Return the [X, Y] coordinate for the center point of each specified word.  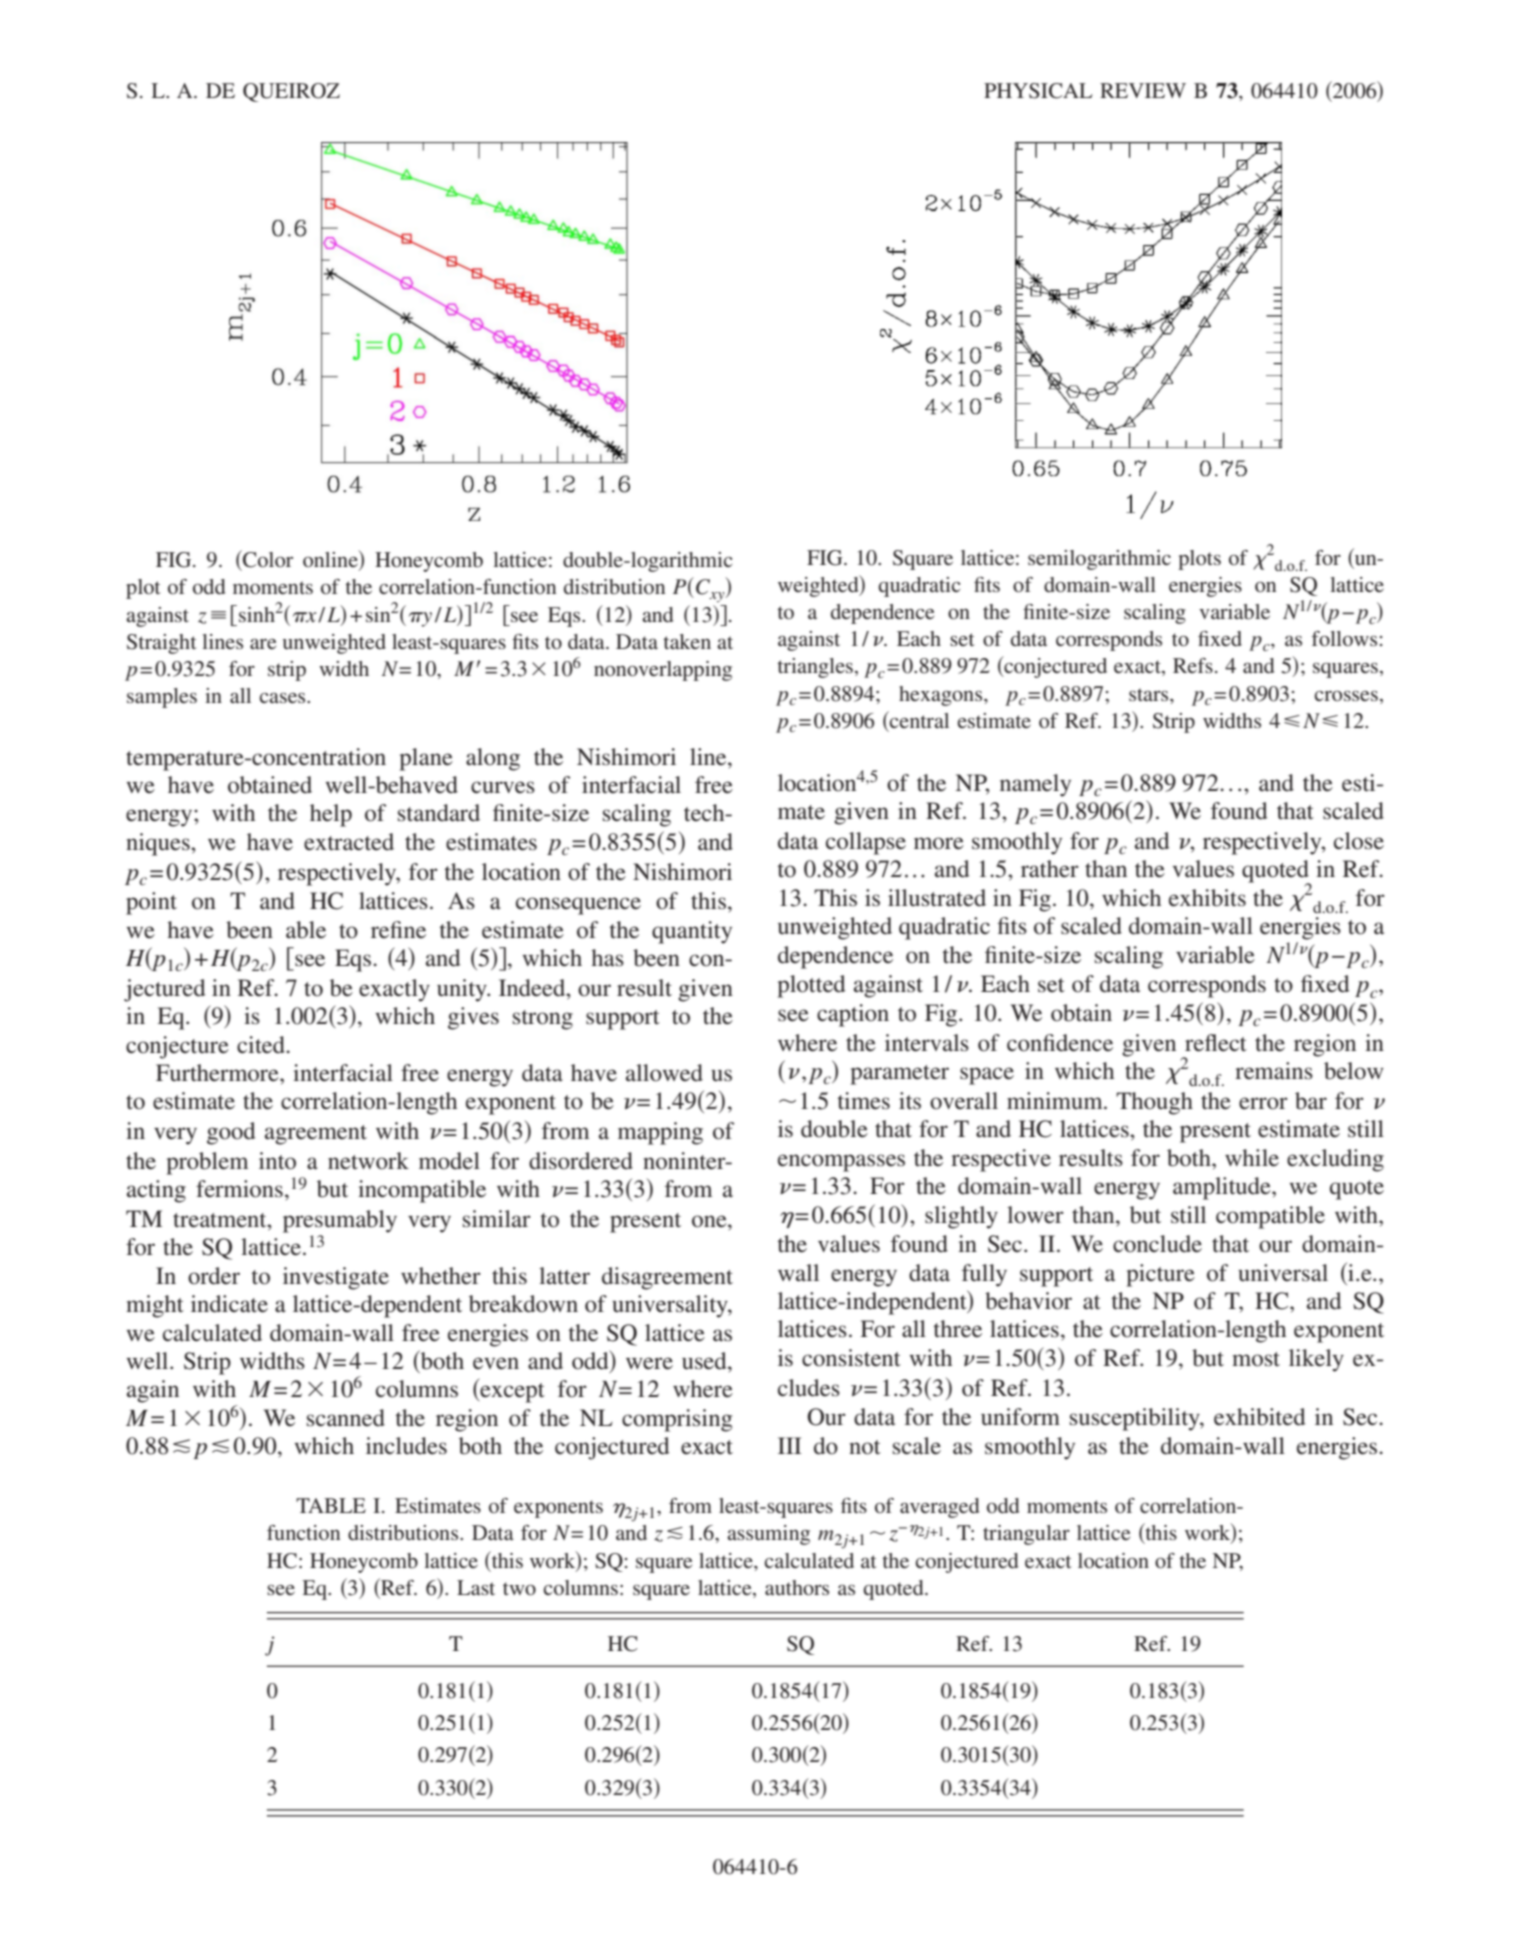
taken [687, 641]
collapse [866, 843]
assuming [768, 1535]
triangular [1026, 1535]
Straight [162, 644]
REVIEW [1143, 90]
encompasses [841, 1163]
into [277, 1161]
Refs [1193, 665]
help [331, 815]
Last [476, 1587]
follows [1344, 638]
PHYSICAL [1038, 91]
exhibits [1207, 898]
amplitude [1223, 1188]
